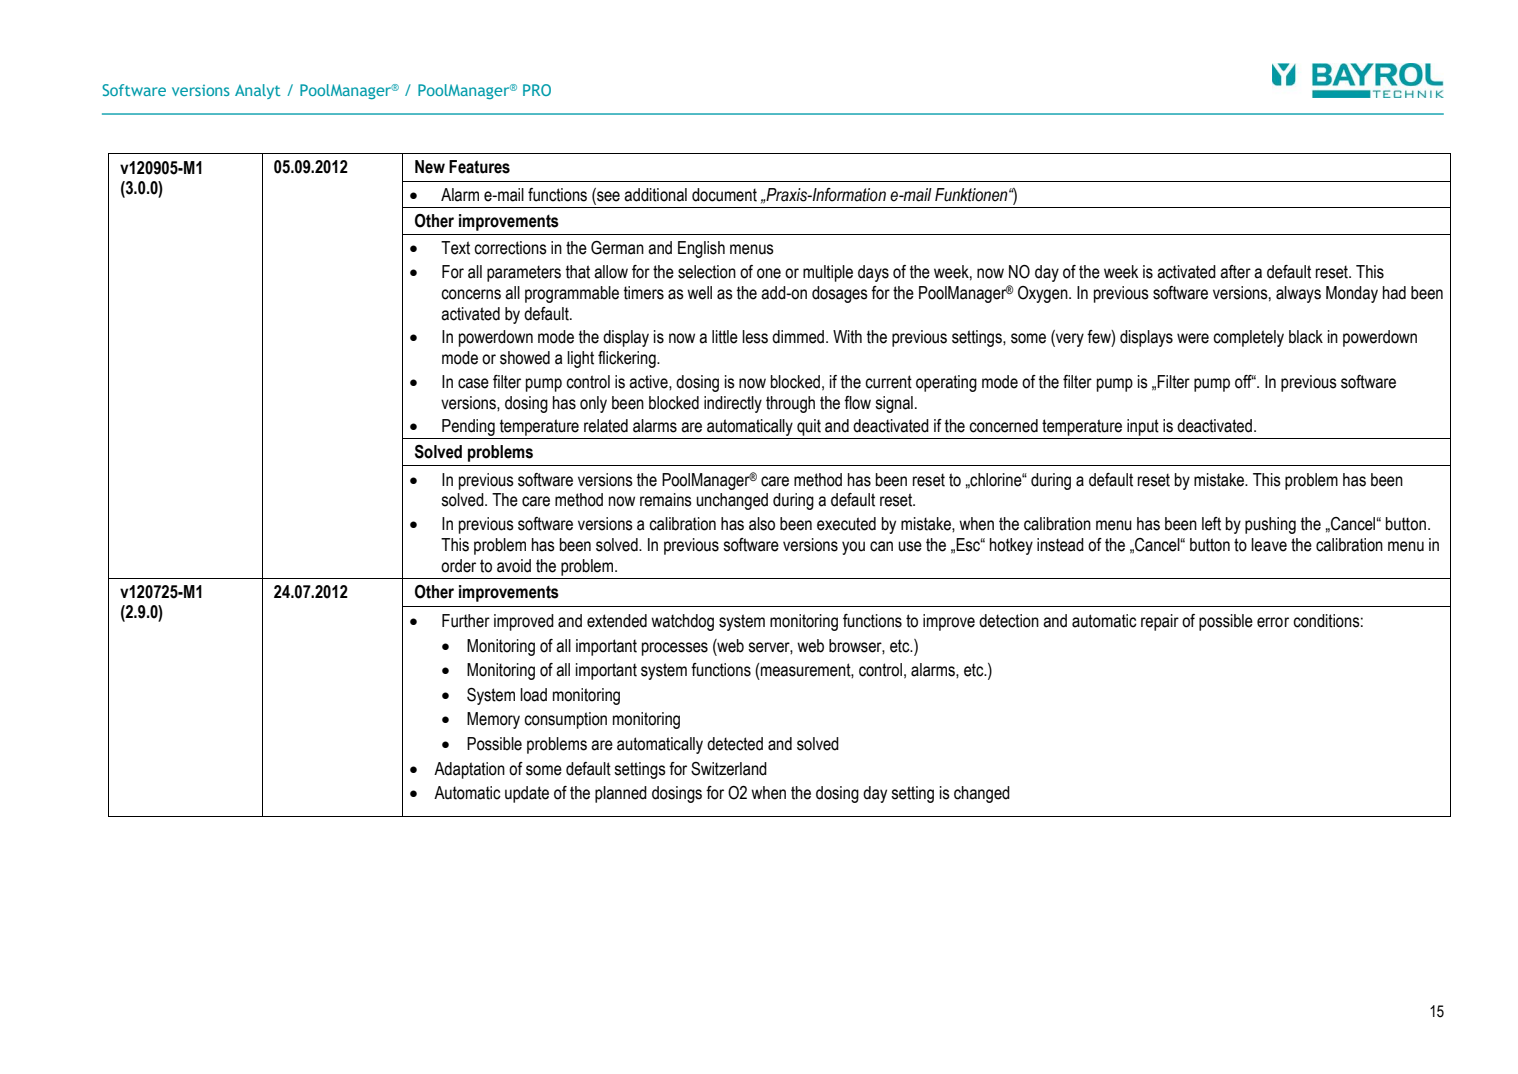 The height and width of the page is (1074, 1518). Describe the element at coordinates (473, 383) in the page. I see `case` at that location.
